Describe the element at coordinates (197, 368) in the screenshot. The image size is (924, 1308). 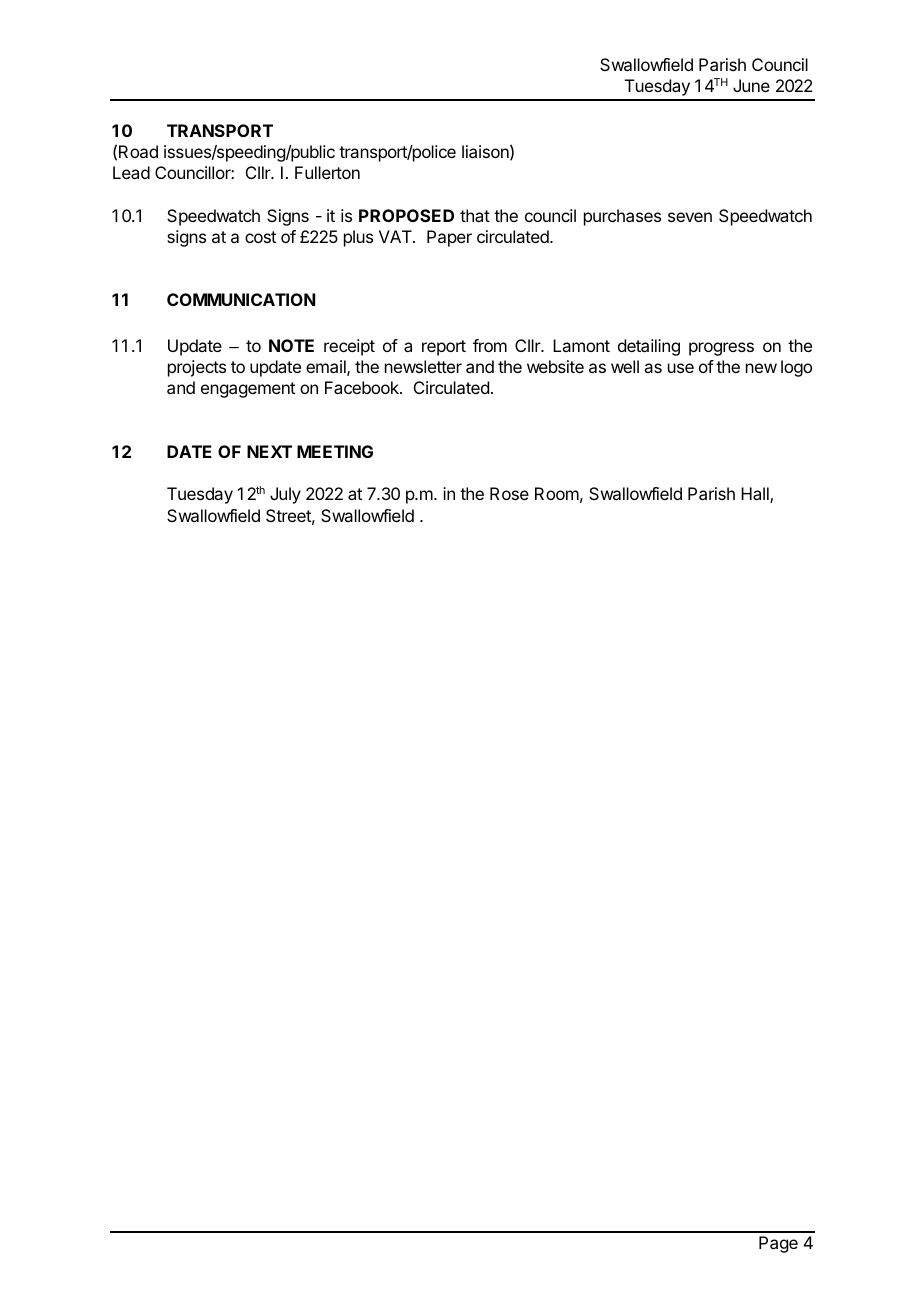
I see `projects` at that location.
